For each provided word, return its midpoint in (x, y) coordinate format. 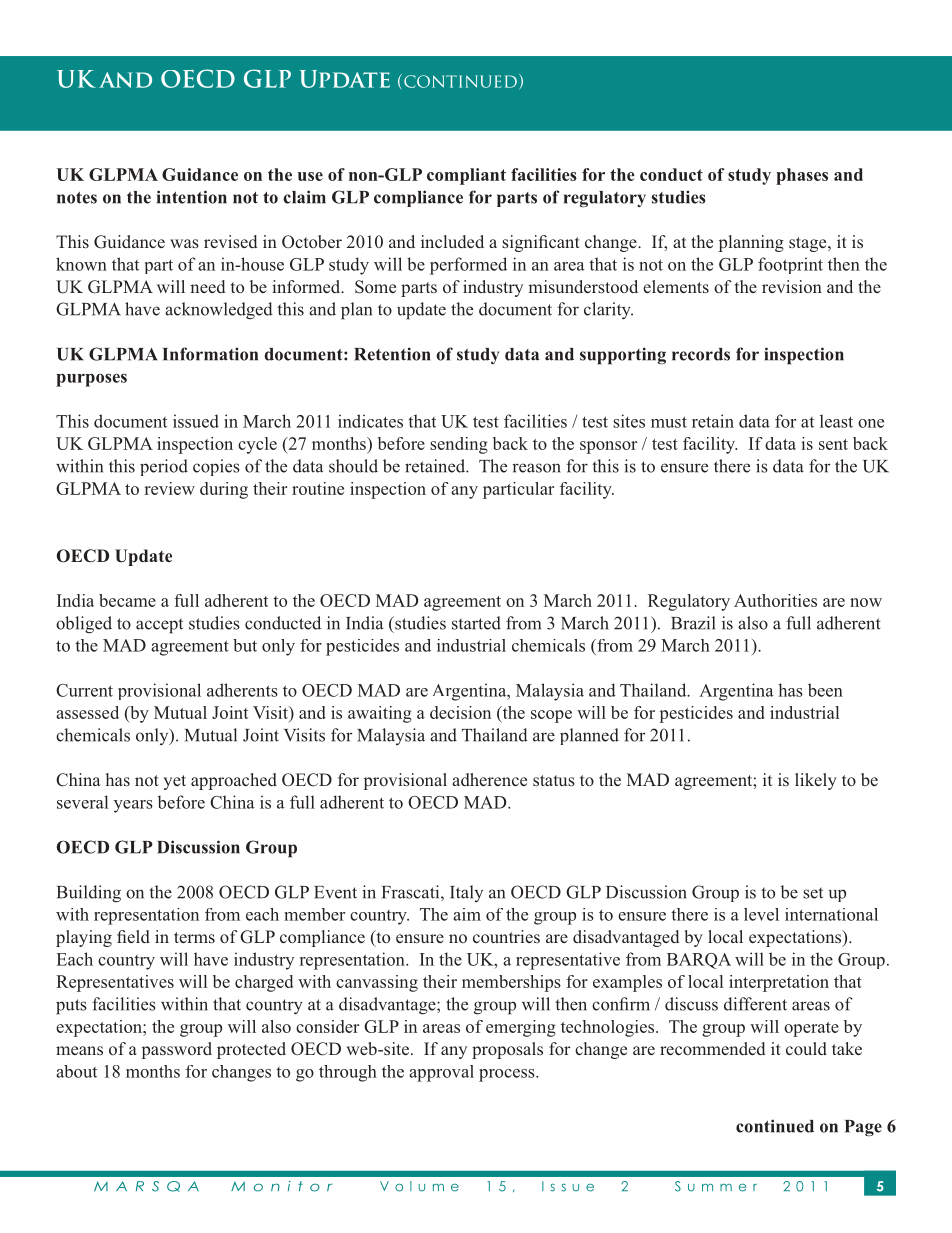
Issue (568, 1186)
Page (863, 1128)
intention (192, 197)
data (522, 354)
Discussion (198, 847)
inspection (804, 356)
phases (802, 176)
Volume (419, 1186)
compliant (466, 176)
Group (271, 849)
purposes (91, 380)
